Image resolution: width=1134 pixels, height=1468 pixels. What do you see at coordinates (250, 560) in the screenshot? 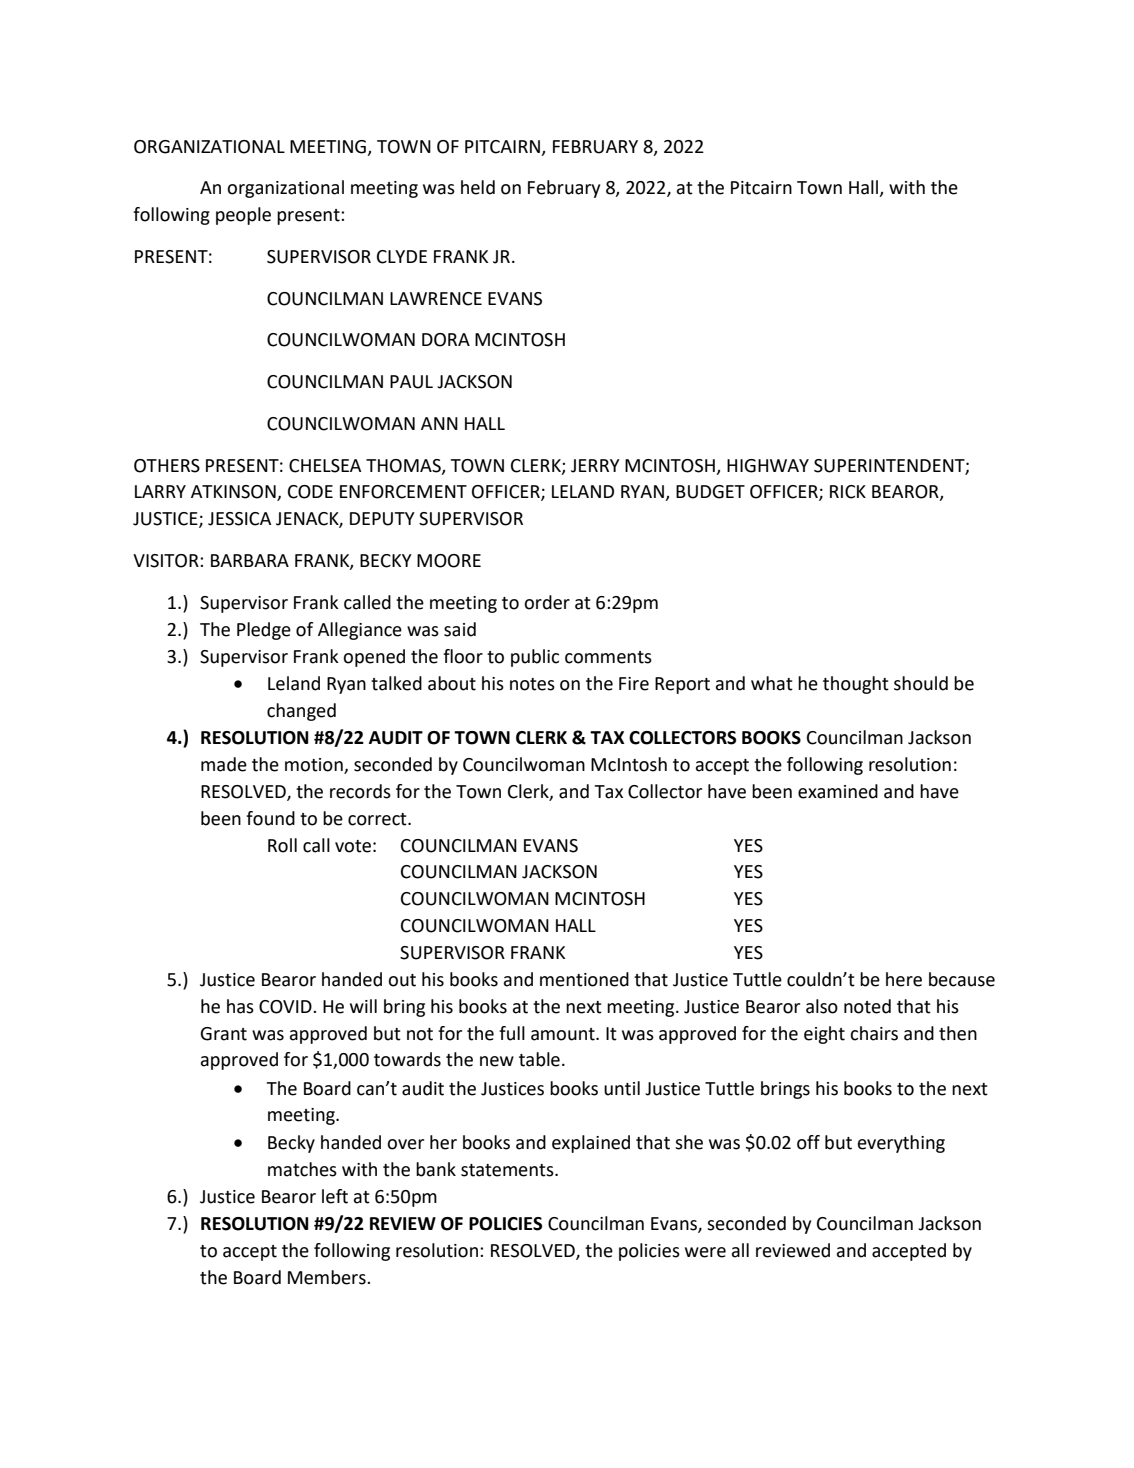
I see `BARBARA` at bounding box center [250, 560].
